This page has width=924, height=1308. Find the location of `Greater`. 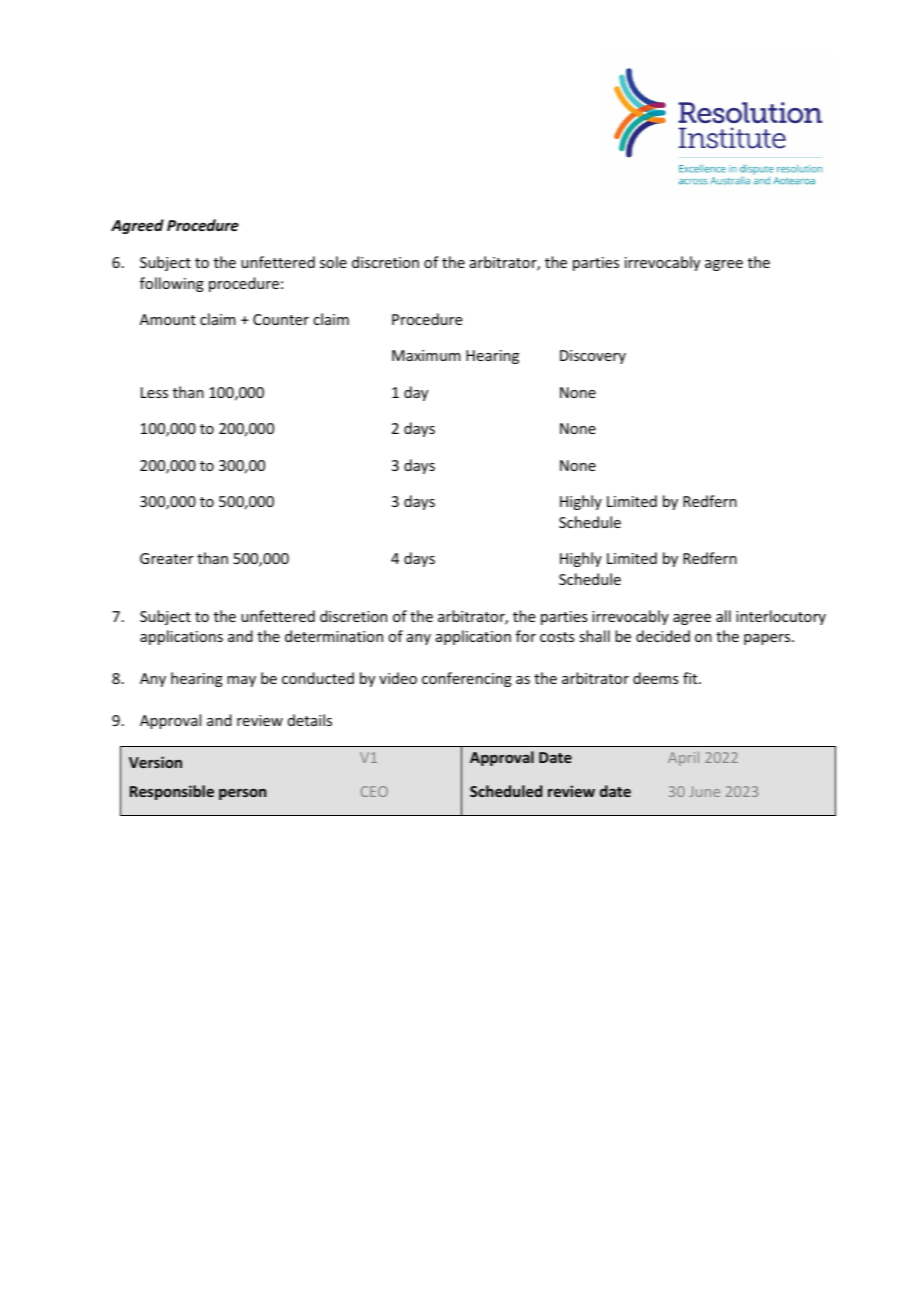

Greater is located at coordinates (166, 558).
